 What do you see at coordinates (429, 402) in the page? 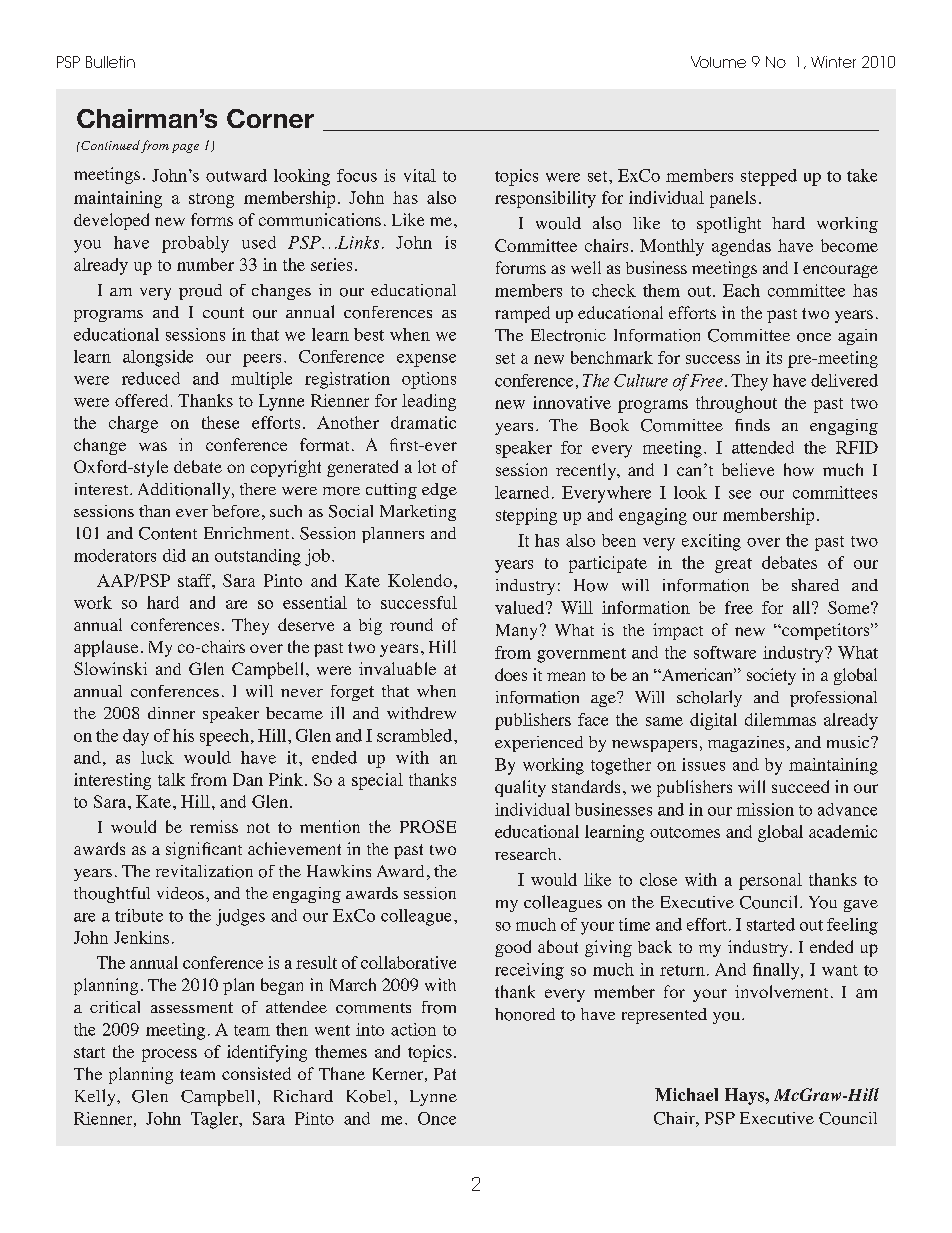
I see `leading` at bounding box center [429, 402].
